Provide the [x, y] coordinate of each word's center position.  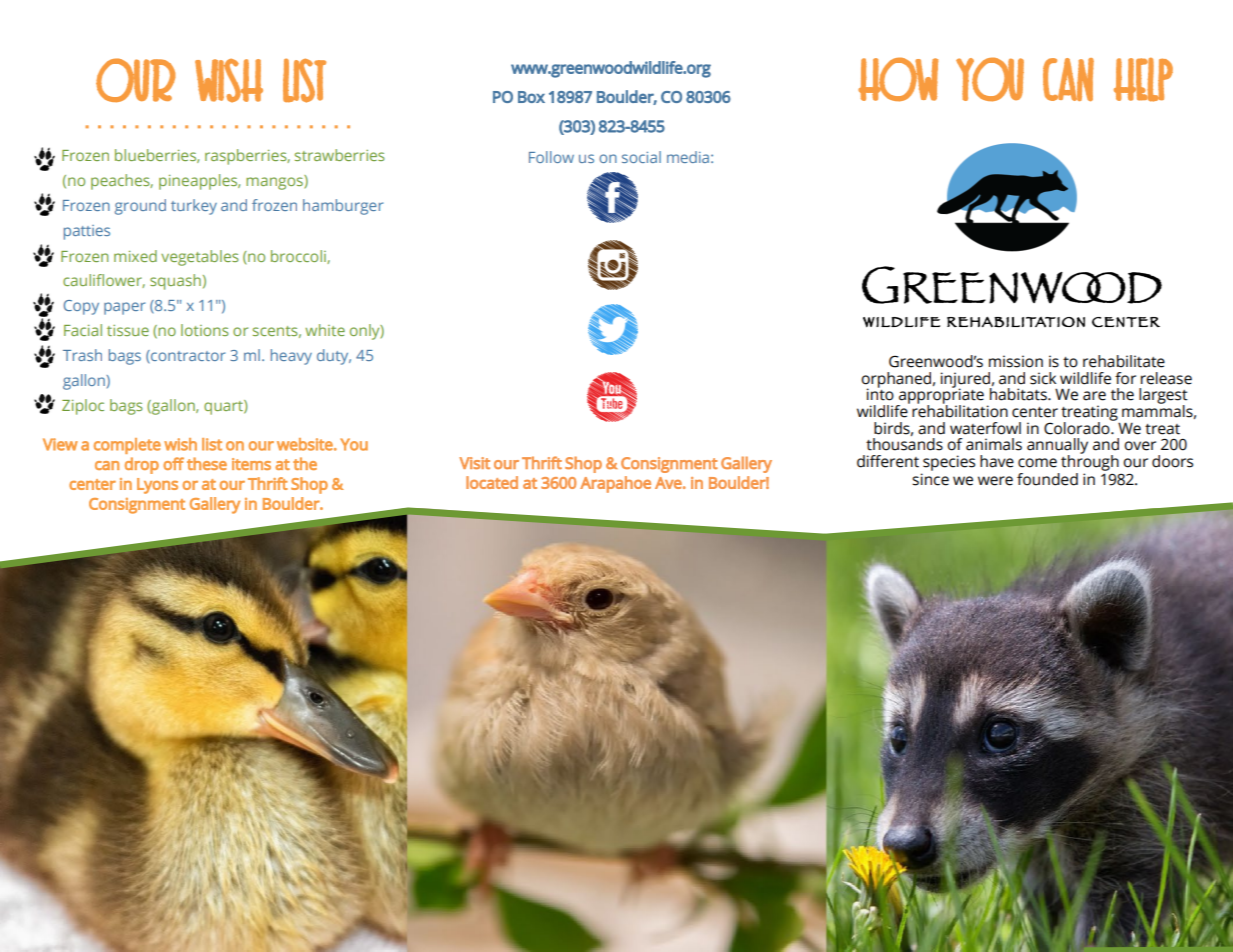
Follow [551, 157]
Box [531, 97]
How [898, 79]
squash [175, 282]
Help [1143, 79]
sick [1043, 378]
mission [1016, 361]
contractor [187, 356]
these [207, 463]
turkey [194, 207]
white [325, 330]
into [880, 393]
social [641, 157]
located [492, 482]
